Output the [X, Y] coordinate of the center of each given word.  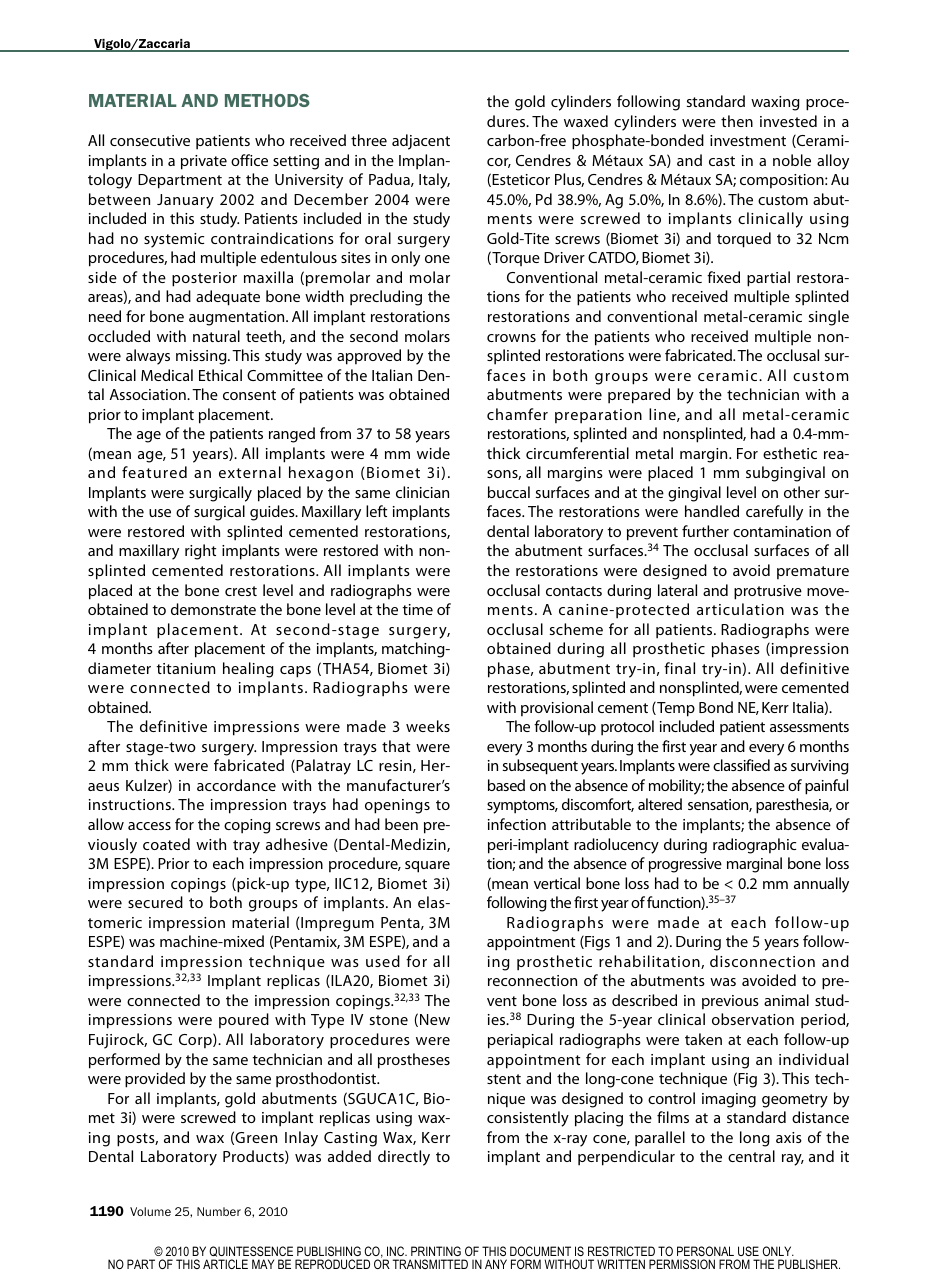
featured [154, 472]
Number [219, 1211]
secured [155, 902]
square [427, 867]
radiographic [754, 846]
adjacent [421, 142]
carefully [774, 513]
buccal [509, 492]
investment [748, 140]
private [204, 162]
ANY [496, 1264]
